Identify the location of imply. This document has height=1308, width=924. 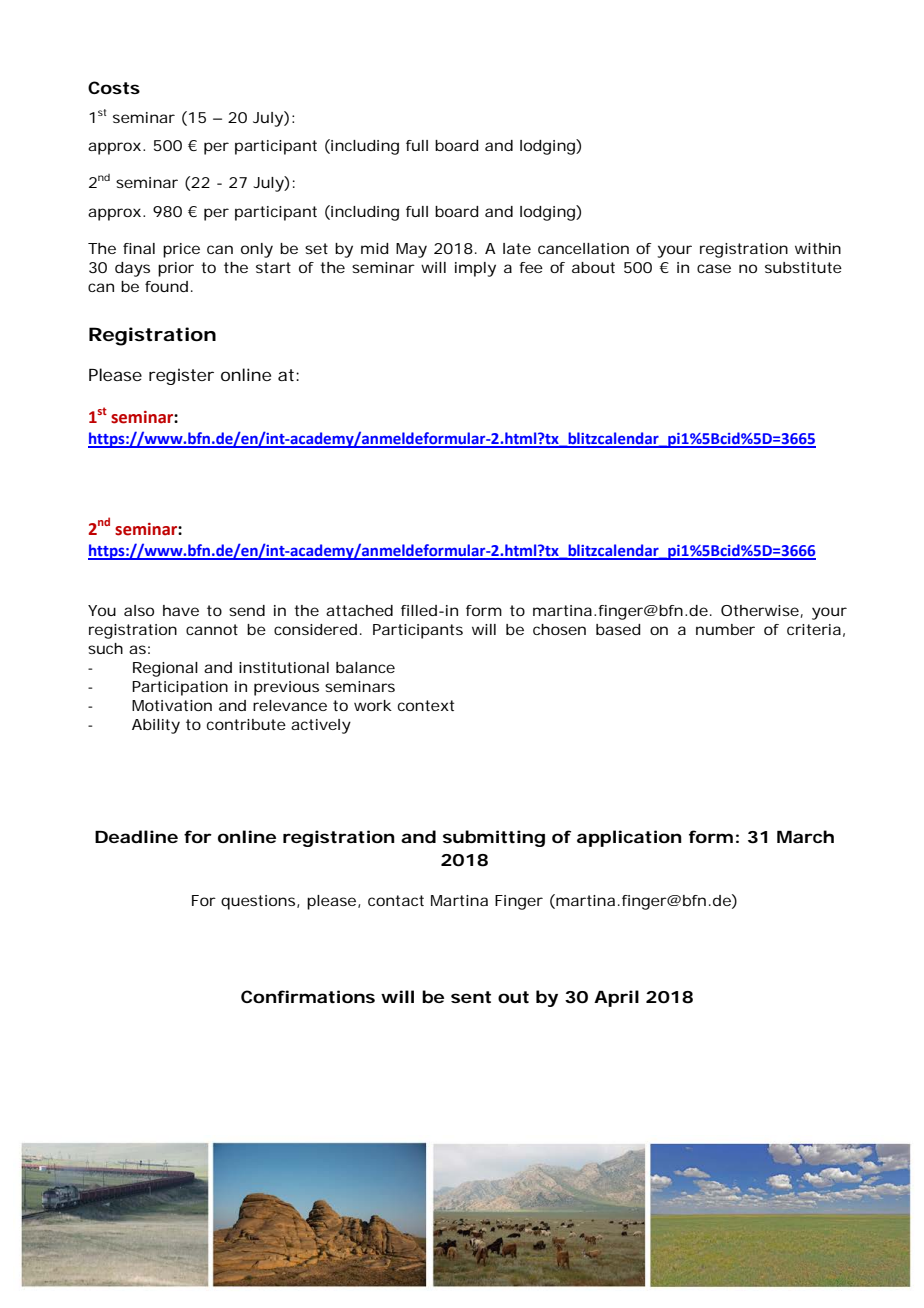
(475, 269).
